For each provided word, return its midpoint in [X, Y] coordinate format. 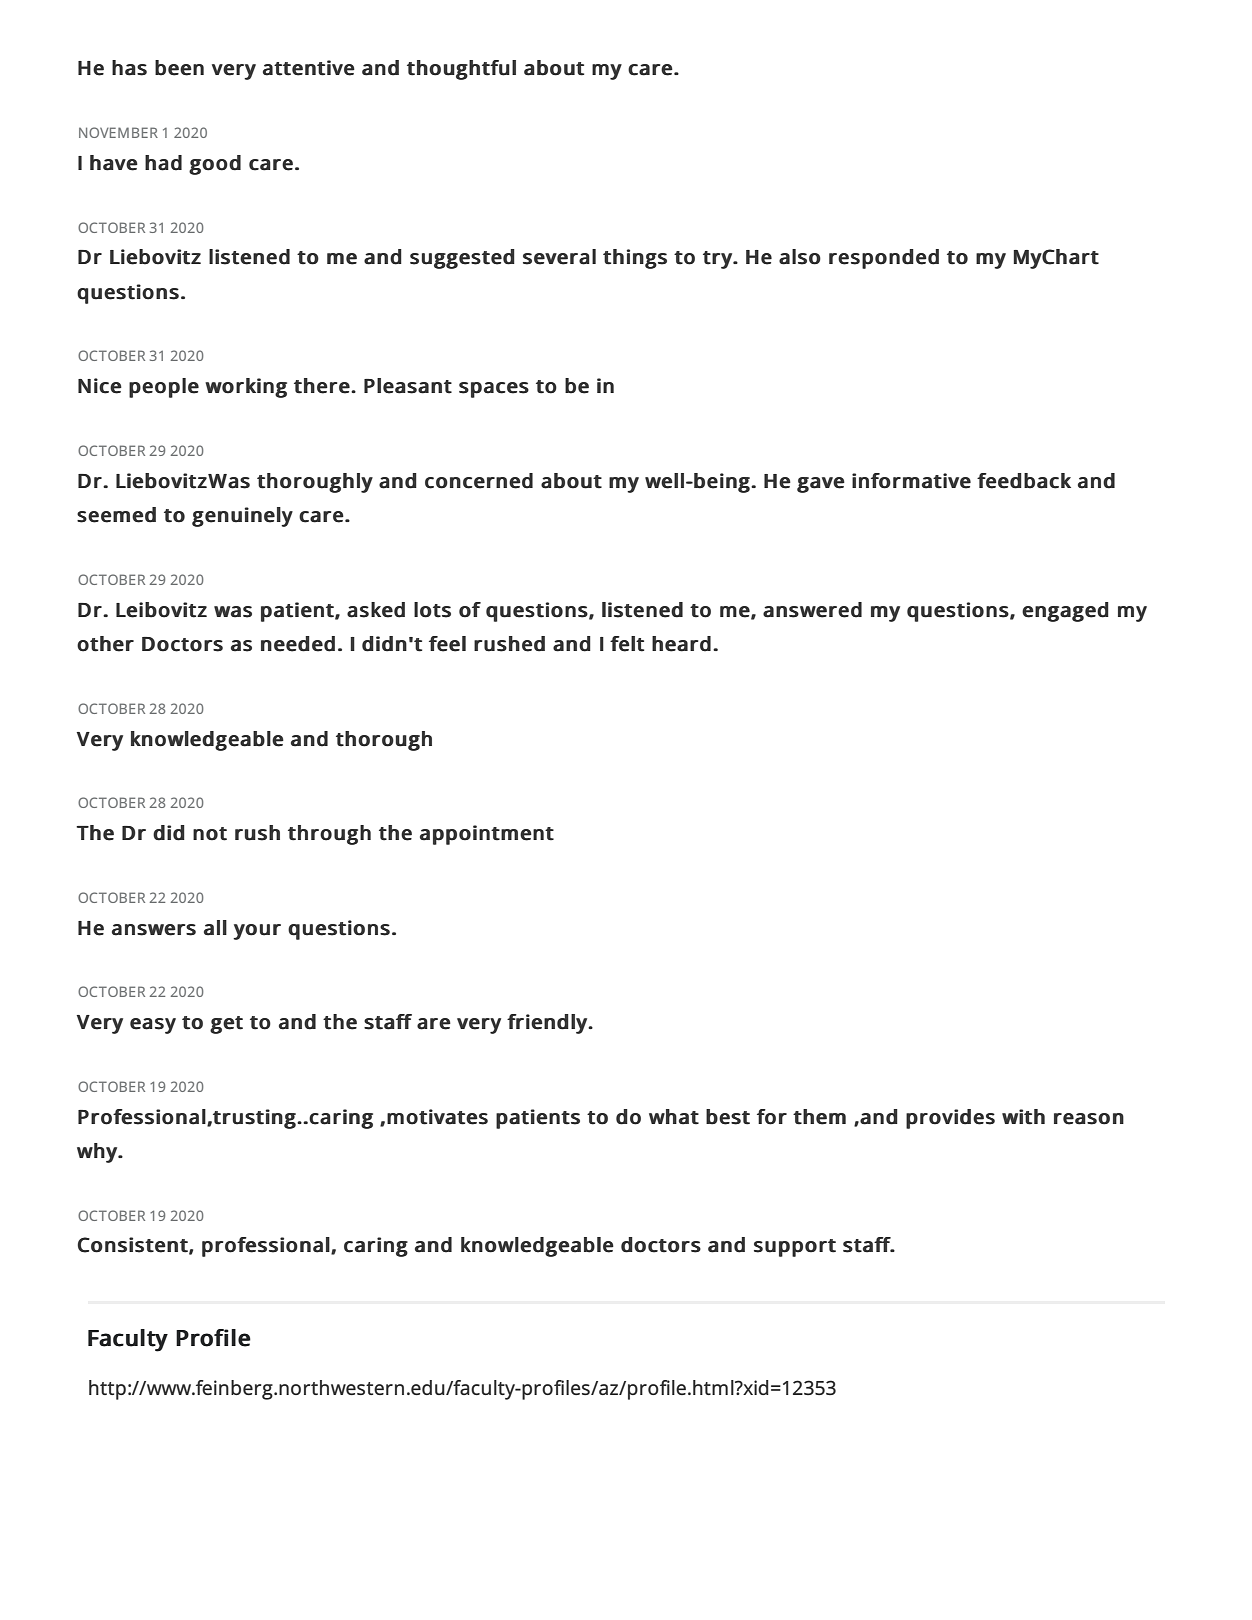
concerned [479, 481]
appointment [487, 835]
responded [884, 259]
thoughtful [461, 70]
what [674, 1117]
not [210, 834]
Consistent [133, 1245]
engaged [1065, 612]
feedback [1024, 481]
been [179, 68]
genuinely [242, 517]
